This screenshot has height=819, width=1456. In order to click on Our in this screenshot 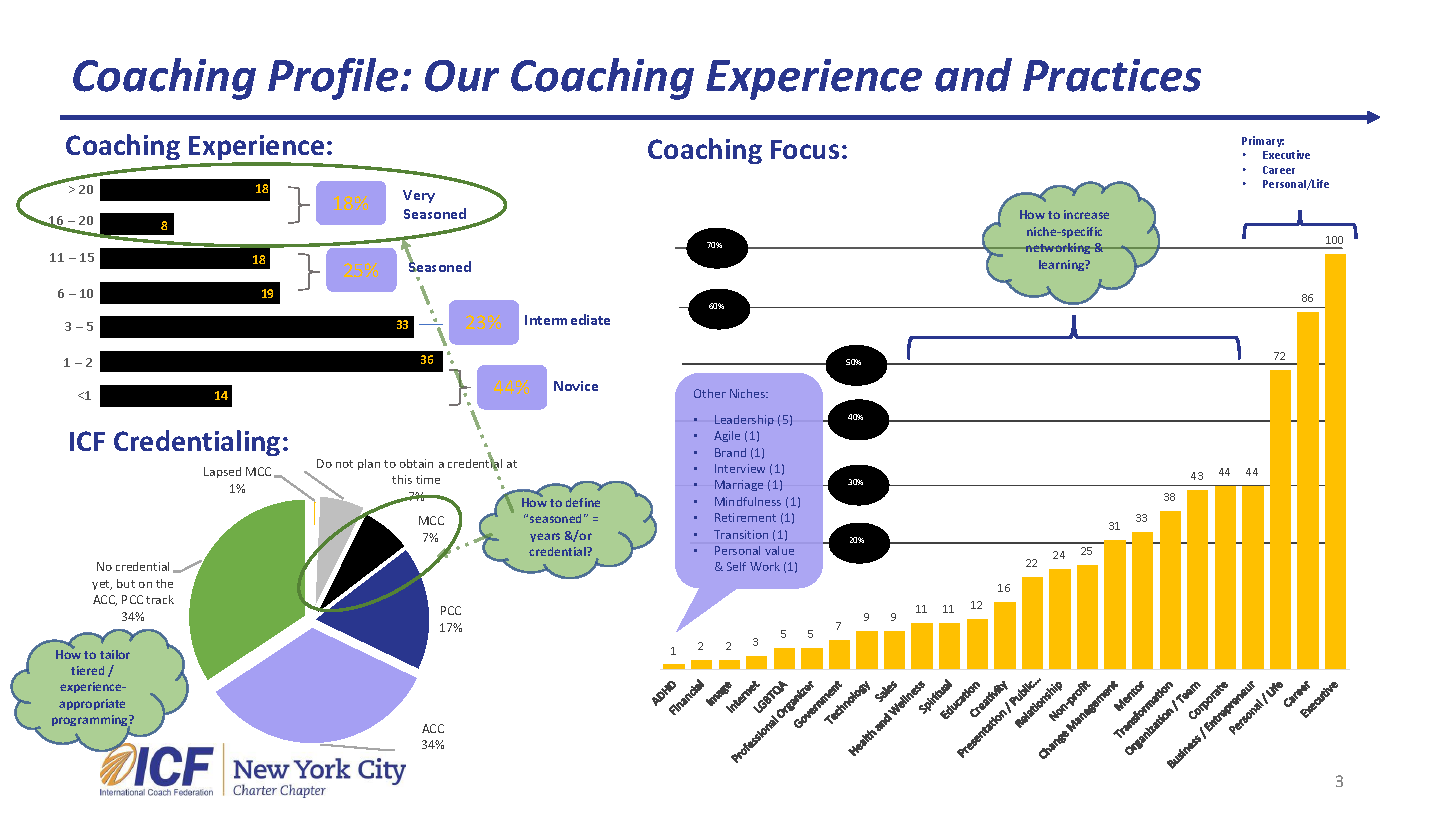, I will do `click(462, 76)`.
